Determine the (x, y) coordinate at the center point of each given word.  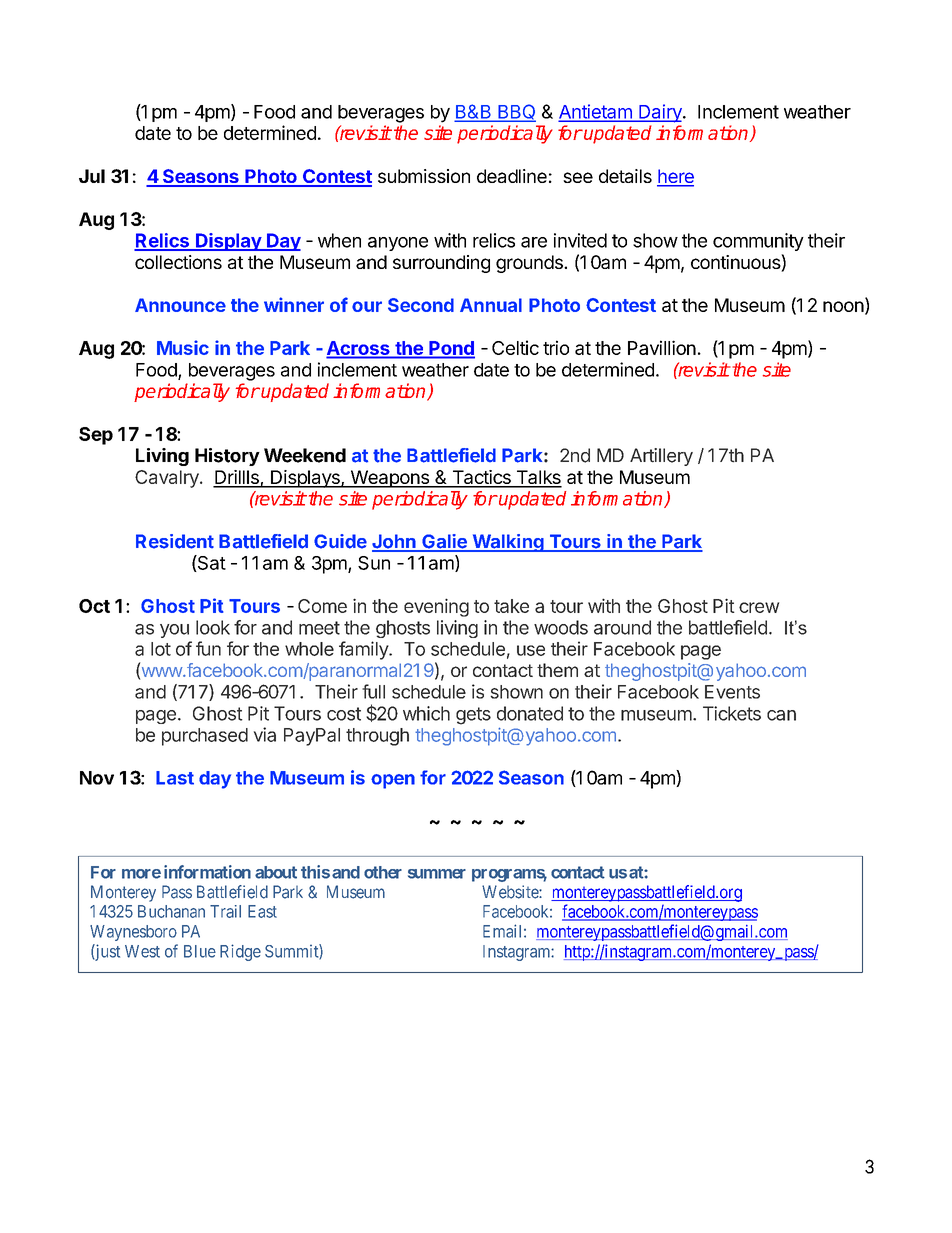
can (781, 715)
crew (759, 607)
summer (437, 874)
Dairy (660, 113)
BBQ (516, 113)
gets (473, 716)
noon (843, 306)
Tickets (732, 713)
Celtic (515, 347)
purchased (205, 737)
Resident (175, 541)
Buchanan (171, 911)
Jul (92, 176)
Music (183, 347)
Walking (508, 543)
